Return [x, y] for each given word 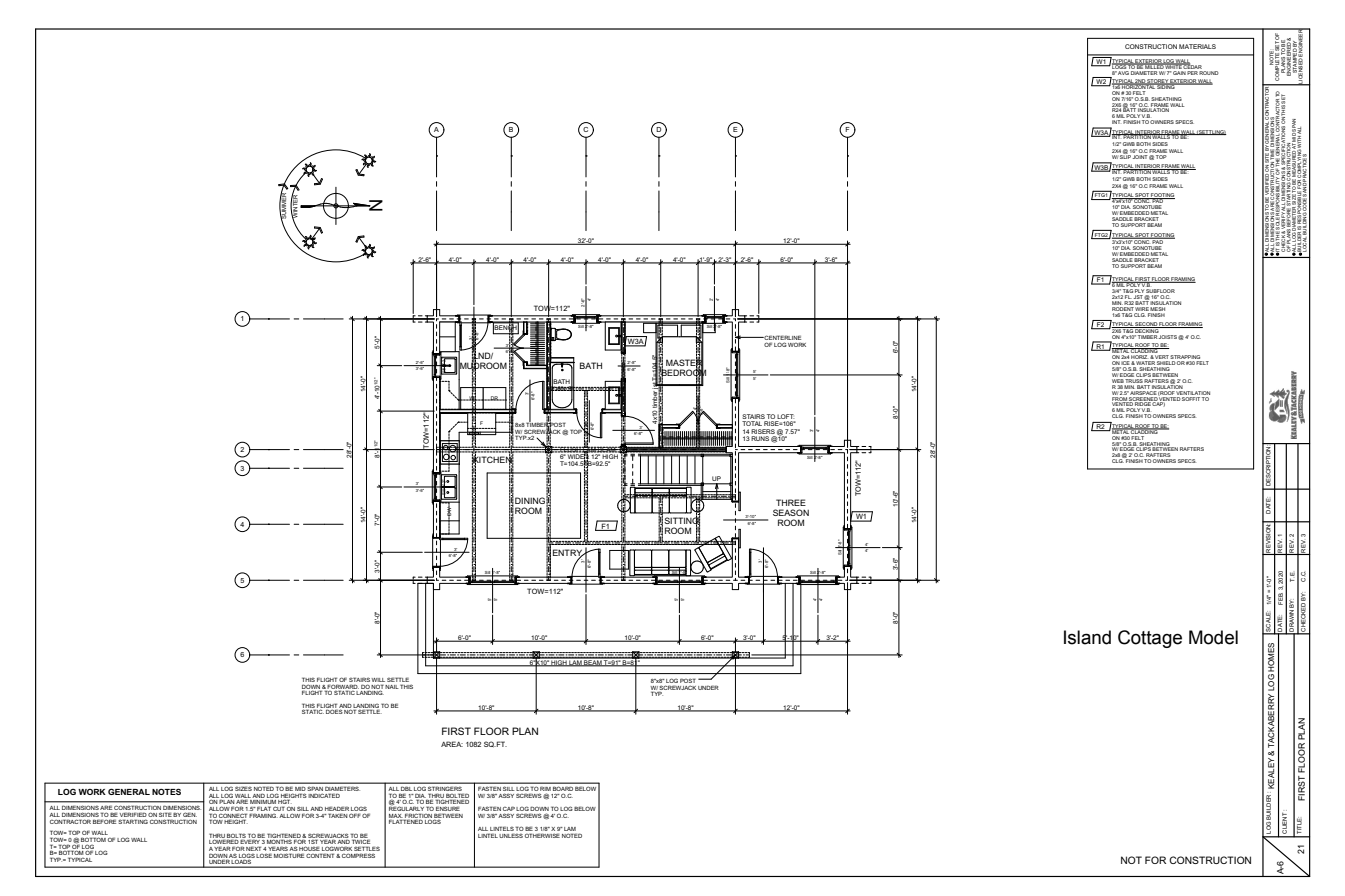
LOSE [264, 855]
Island [1087, 637]
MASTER [685, 362]
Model [1213, 637]
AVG [1123, 71]
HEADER [337, 808]
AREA [452, 744]
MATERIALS [1197, 46]
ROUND [1208, 71]
